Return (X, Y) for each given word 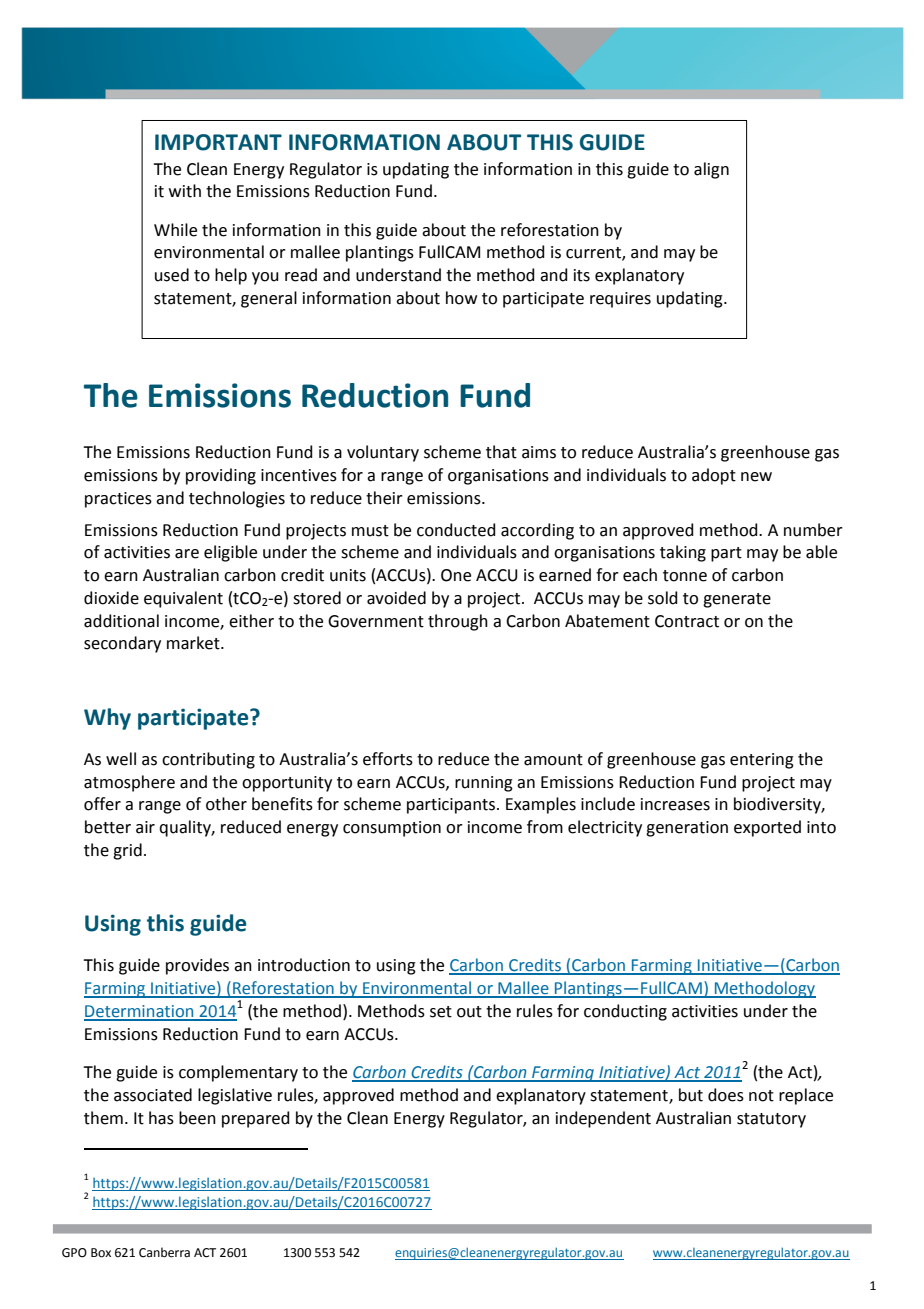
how (461, 298)
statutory (771, 1120)
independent (603, 1119)
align (711, 170)
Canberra (164, 1252)
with (185, 191)
